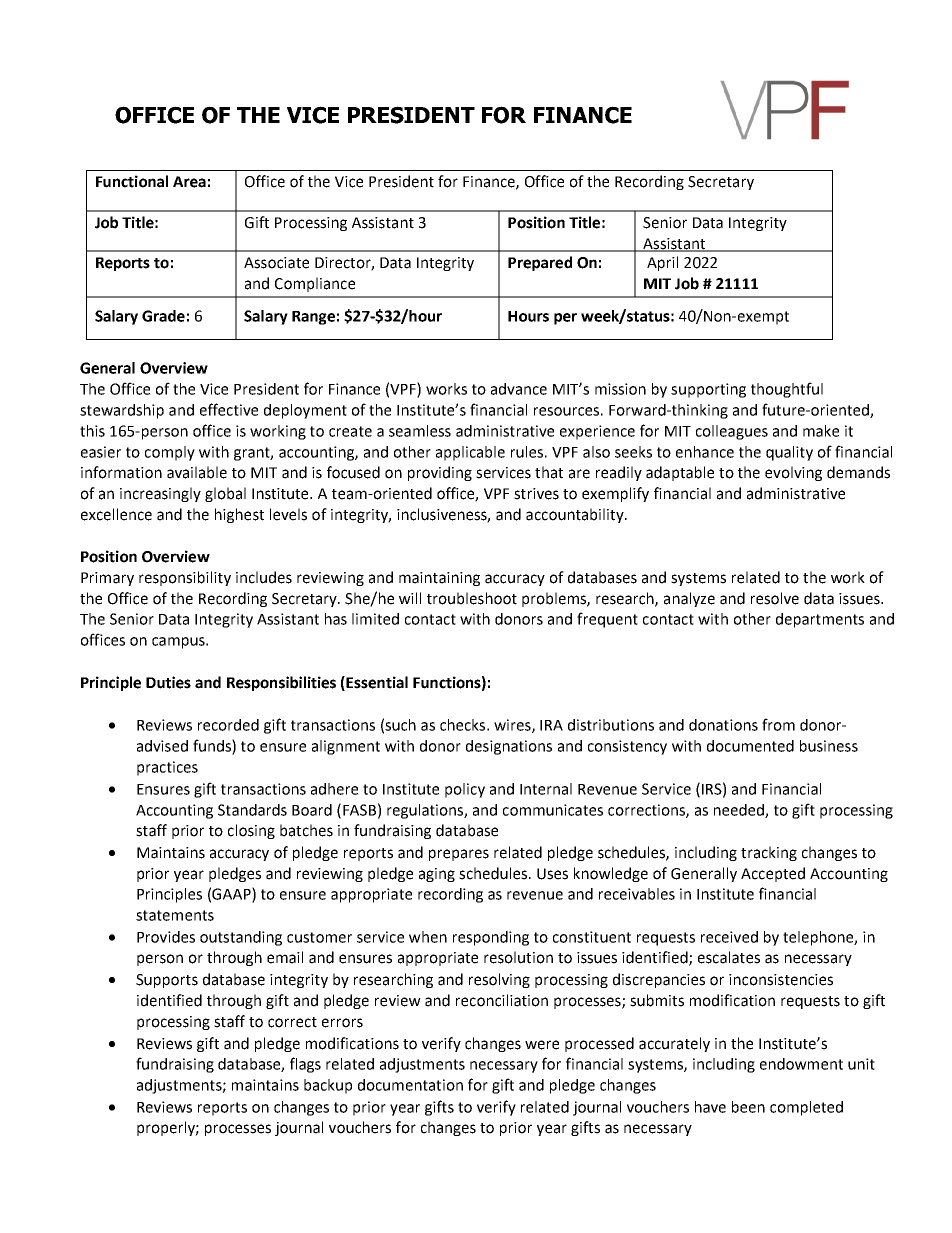 The image size is (952, 1233). What do you see at coordinates (189, 182) in the screenshot?
I see `Area` at bounding box center [189, 182].
